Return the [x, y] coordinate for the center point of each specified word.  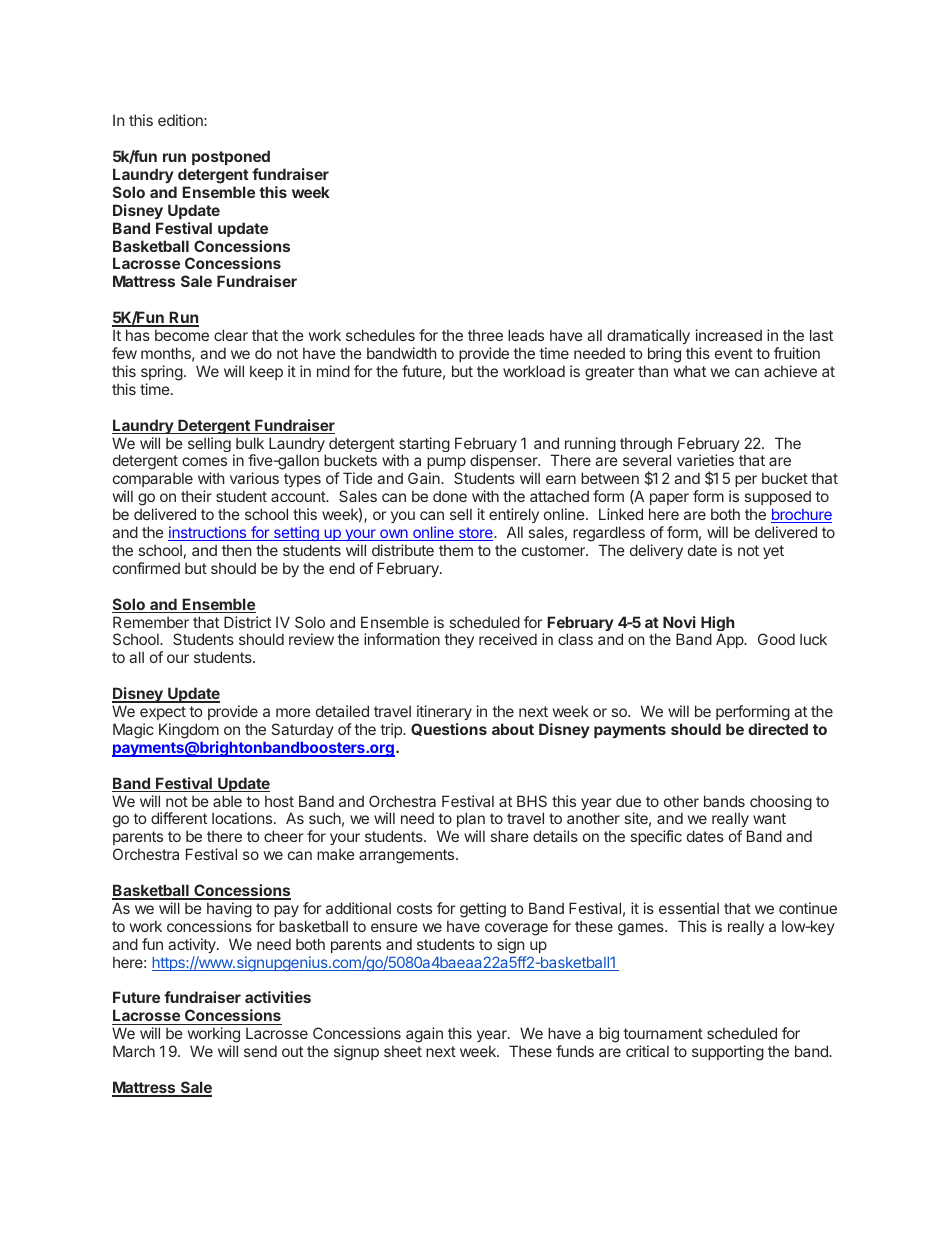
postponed [231, 157]
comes [204, 461]
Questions [449, 729]
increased [729, 335]
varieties [705, 460]
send [260, 1051]
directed [778, 729]
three [485, 335]
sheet [403, 1051]
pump [446, 465]
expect [163, 713]
